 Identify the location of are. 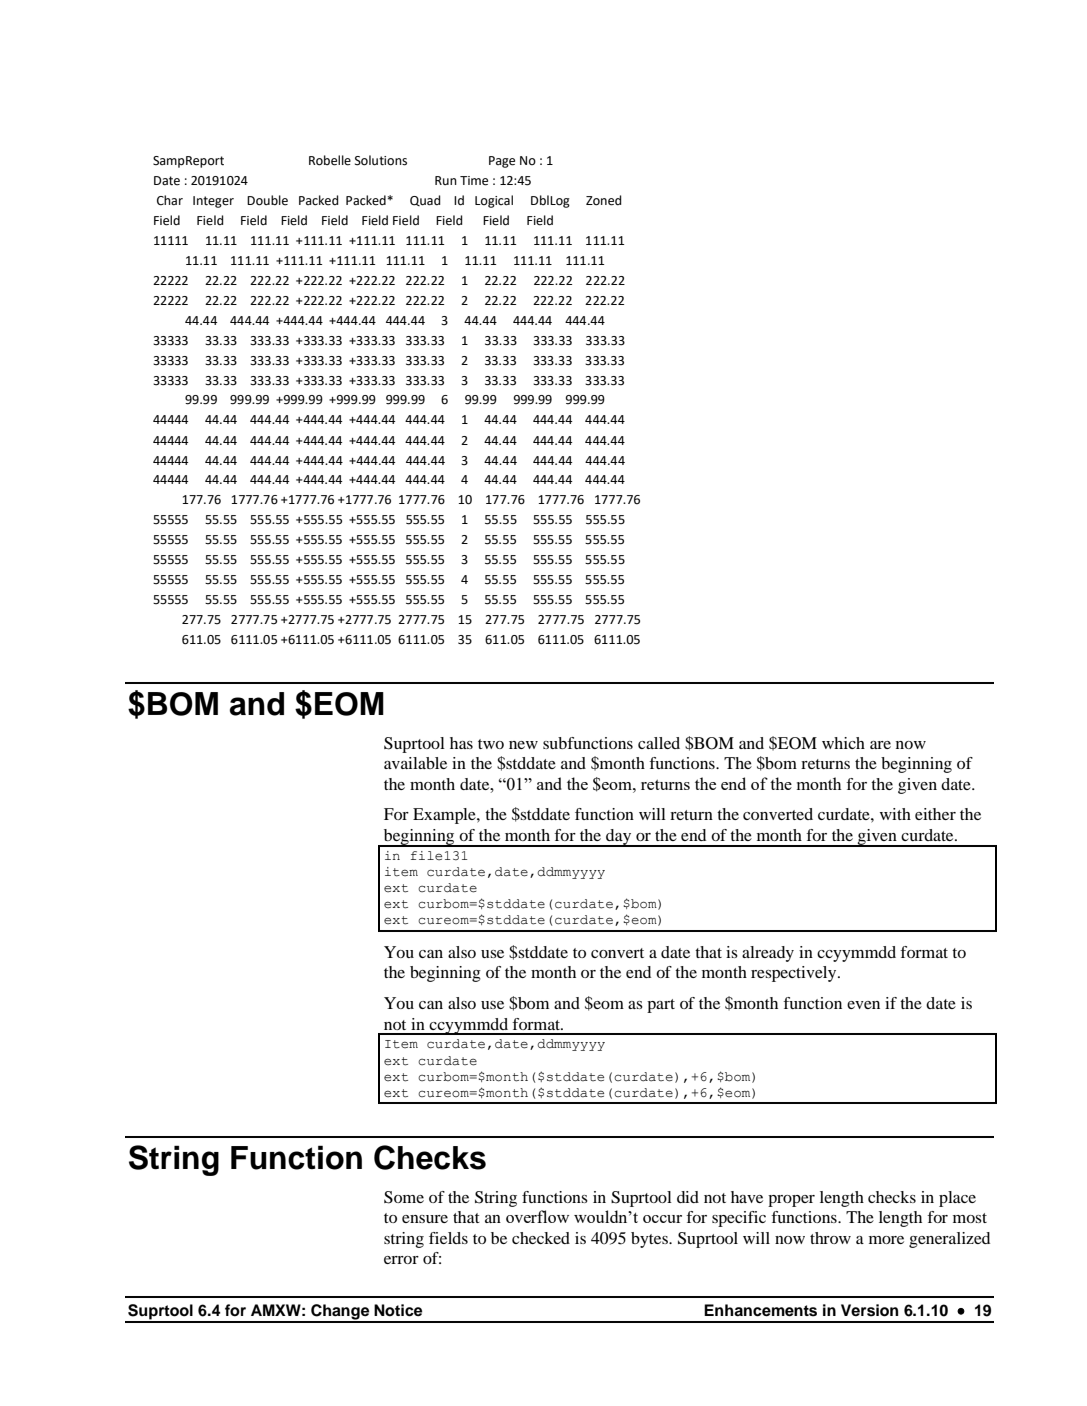
(880, 745).
